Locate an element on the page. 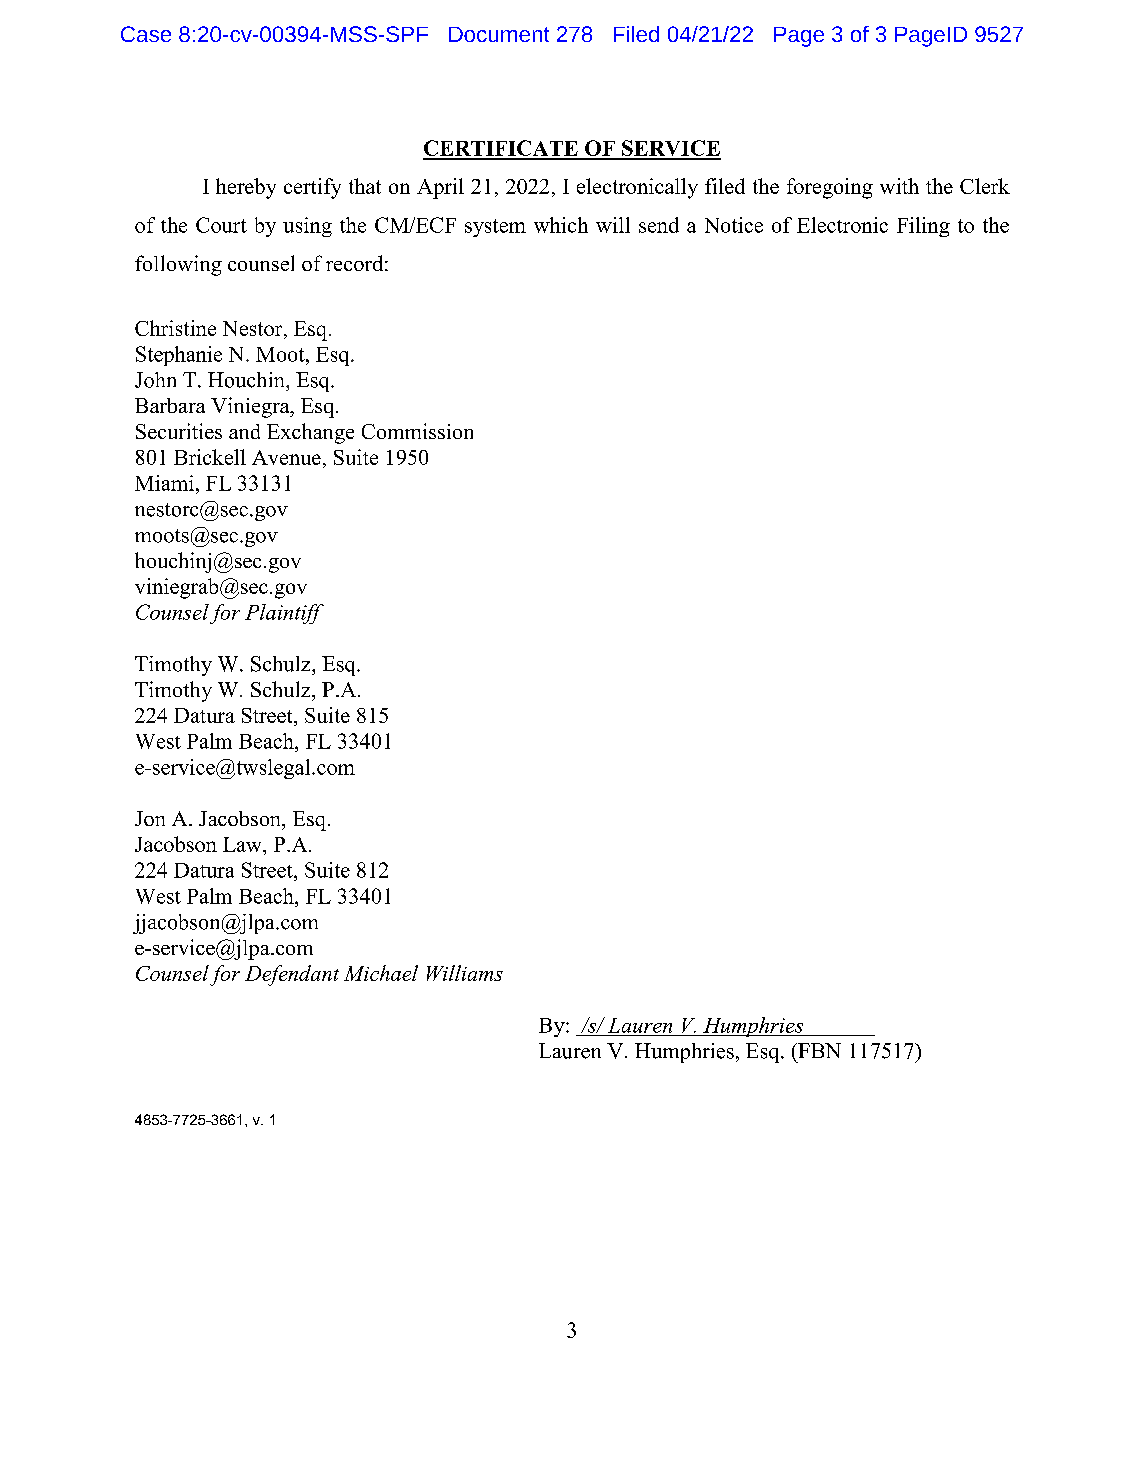 The width and height of the document is (1144, 1481). Filing is located at coordinates (923, 227).
